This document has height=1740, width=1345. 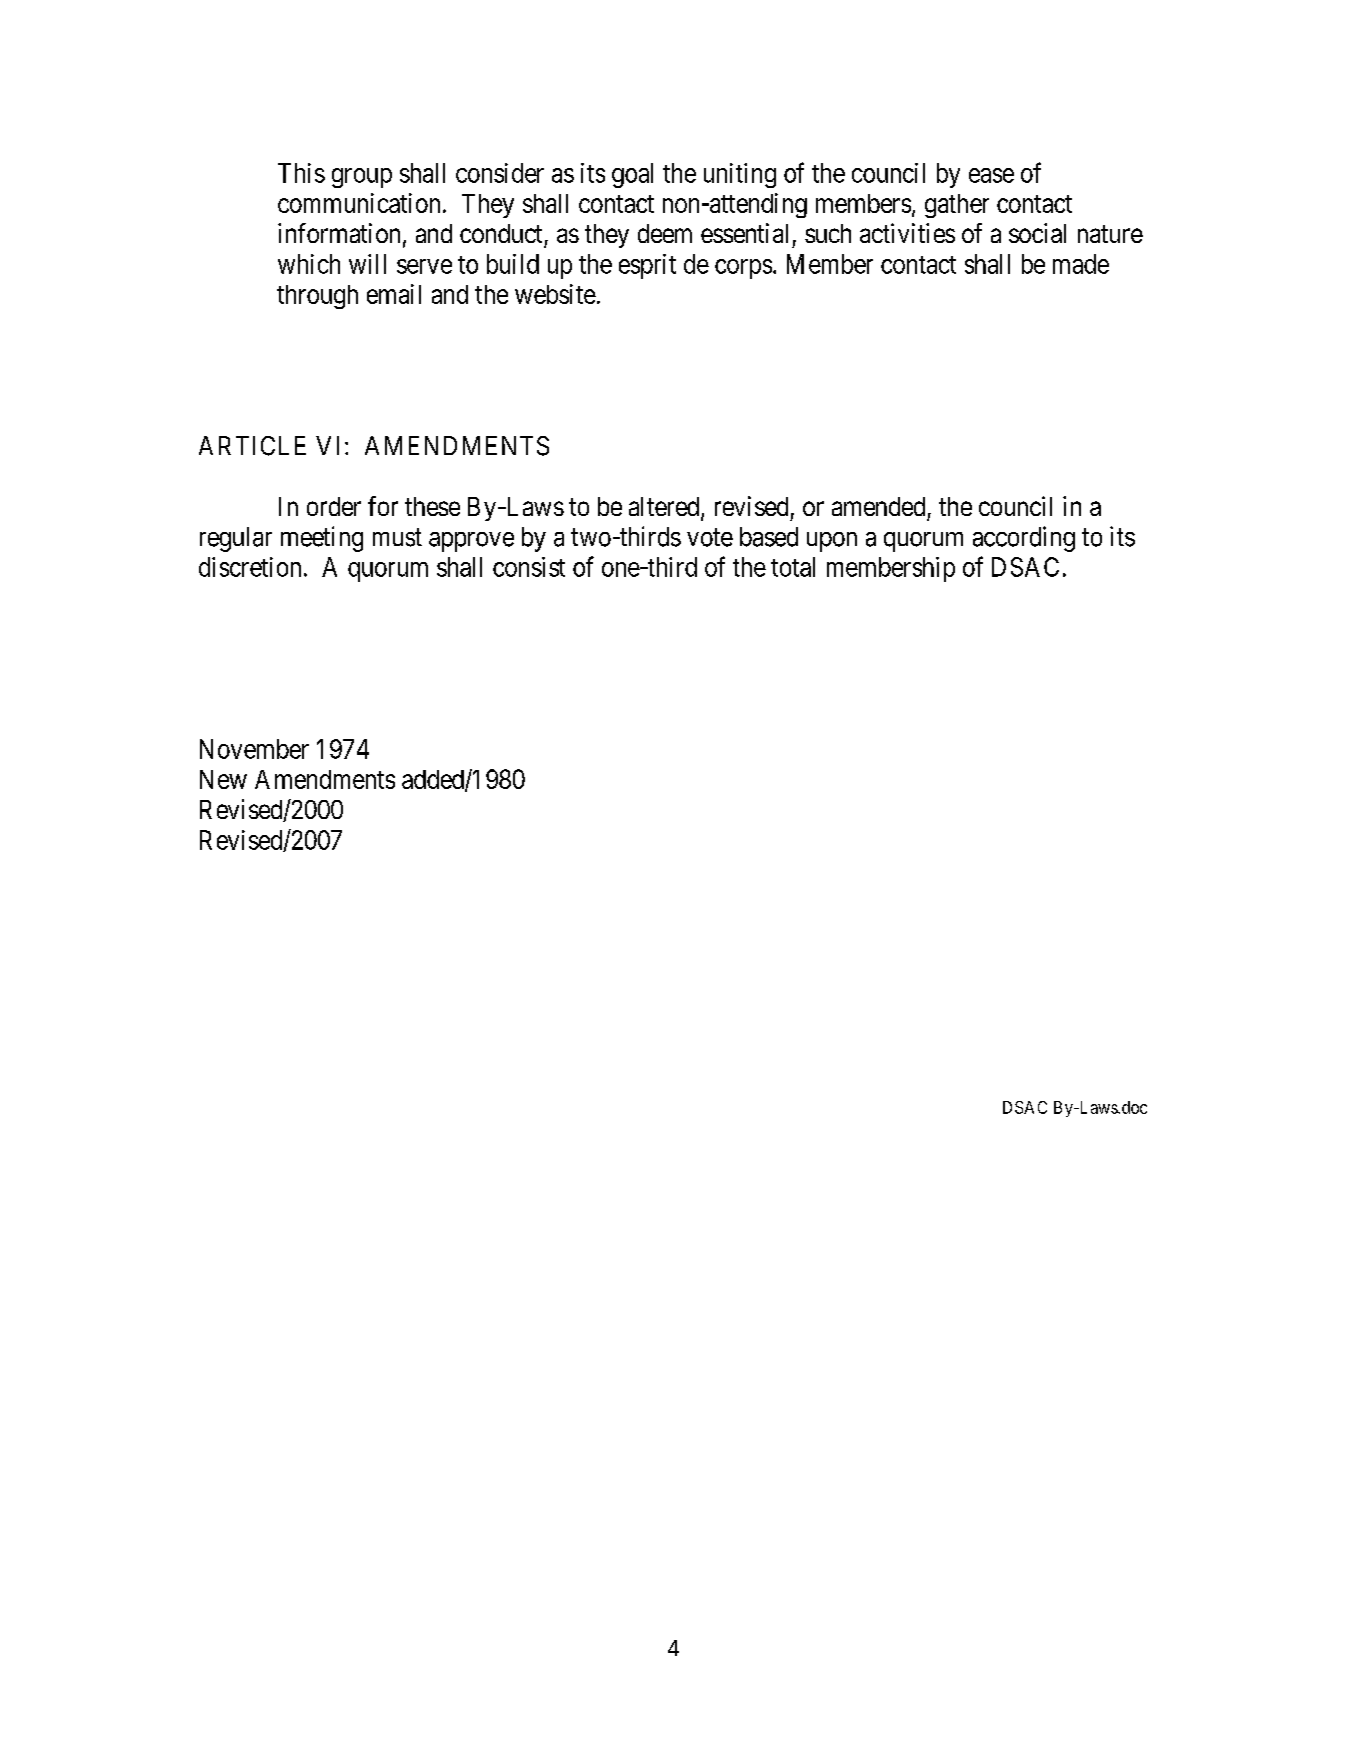 I want to click on goal, so click(x=632, y=175).
